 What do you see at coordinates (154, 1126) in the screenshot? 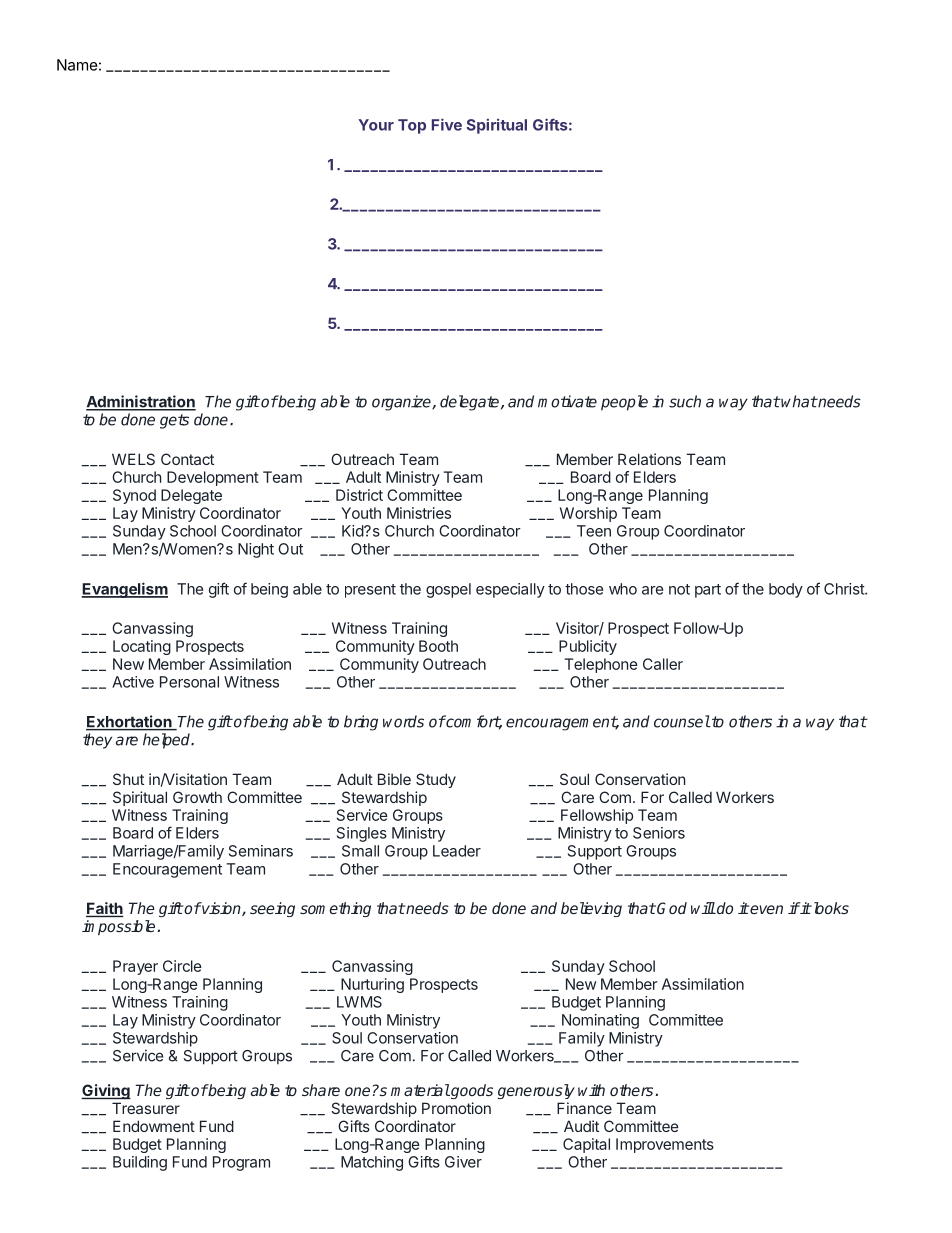
I see `Endowment` at bounding box center [154, 1126].
